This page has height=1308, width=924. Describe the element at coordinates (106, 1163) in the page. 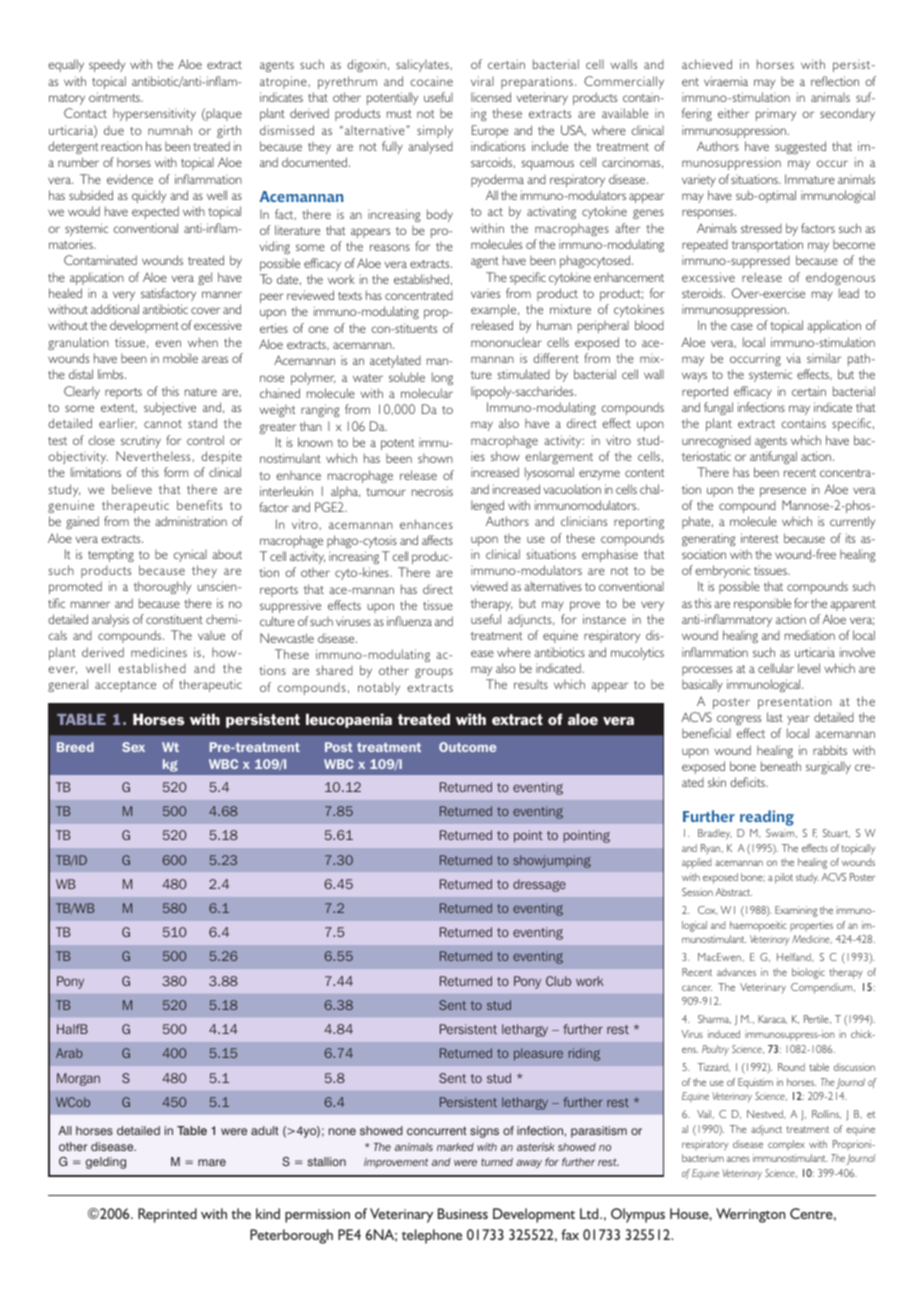

I see `gelding` at that location.
